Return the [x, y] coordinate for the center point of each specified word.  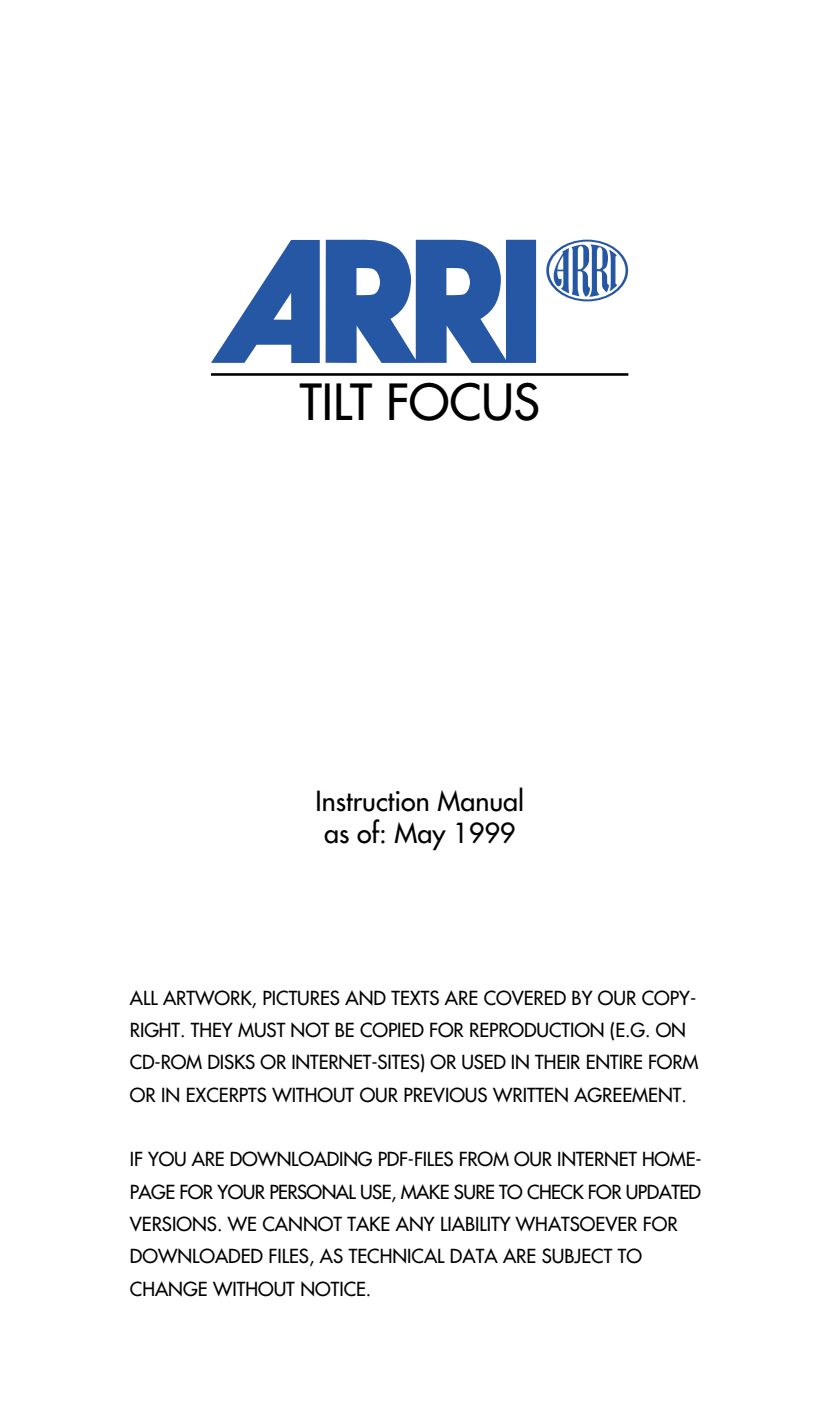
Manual [480, 799]
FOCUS [464, 401]
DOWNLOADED [196, 1256]
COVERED [525, 998]
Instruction [373, 801]
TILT [335, 401]
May [420, 836]
